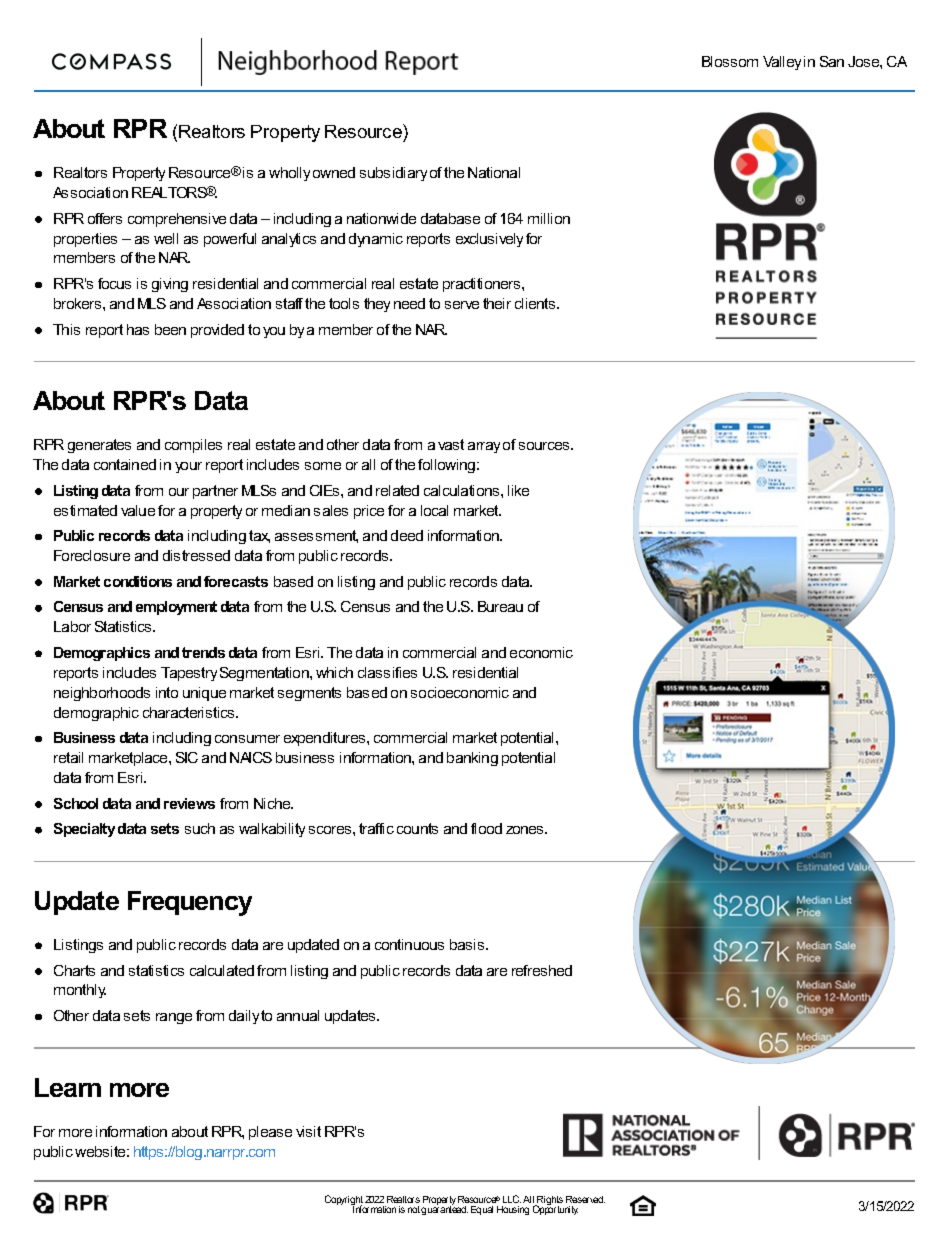 The height and width of the page is (1233, 952). I want to click on banking, so click(472, 759).
